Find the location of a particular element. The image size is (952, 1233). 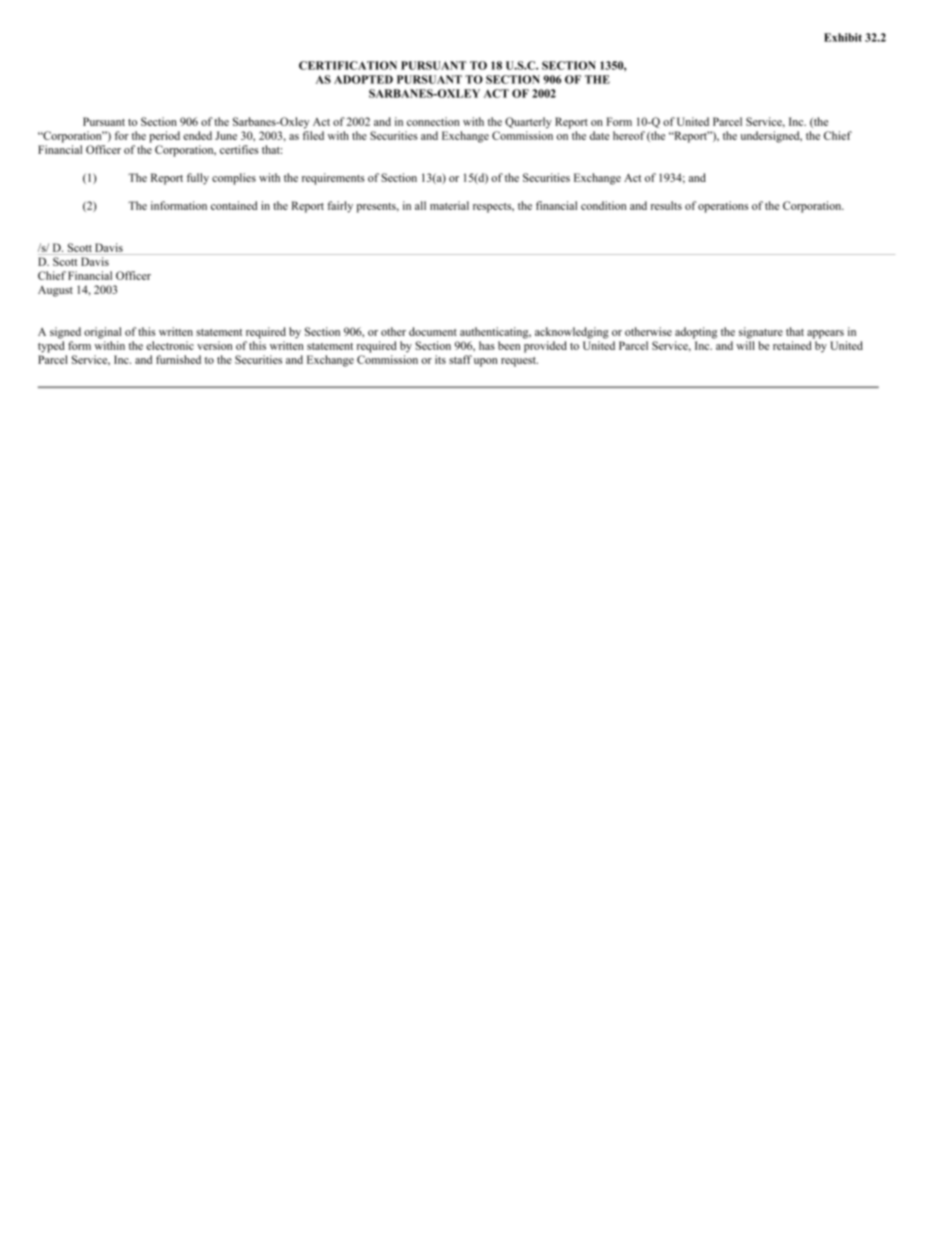

ADOPTED is located at coordinates (363, 79).
